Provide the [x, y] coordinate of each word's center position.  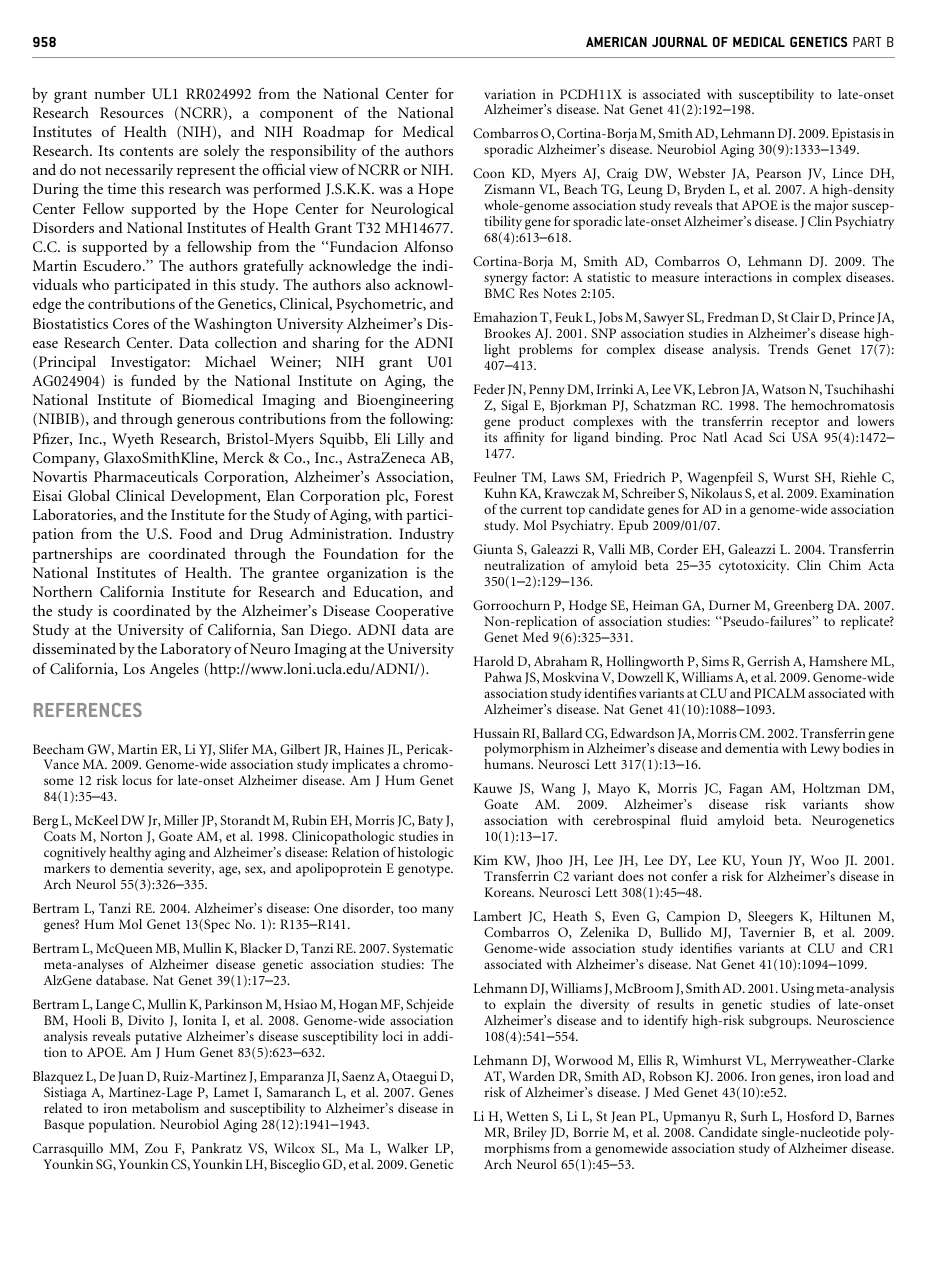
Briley [529, 1134]
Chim [845, 565]
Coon [489, 173]
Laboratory [196, 650]
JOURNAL [680, 42]
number [119, 93]
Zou [156, 1148]
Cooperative [414, 612]
